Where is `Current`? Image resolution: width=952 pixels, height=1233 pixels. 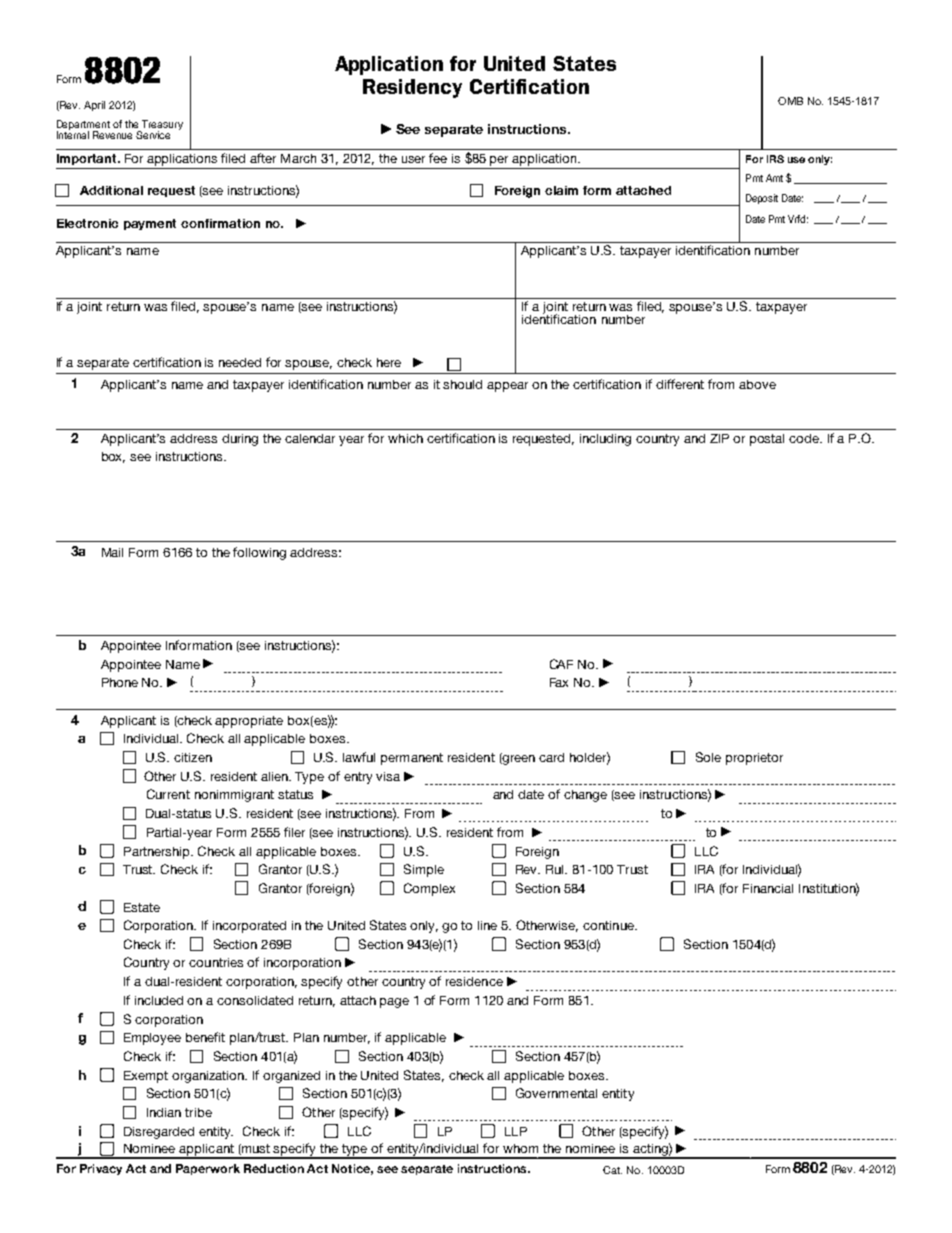 Current is located at coordinates (168, 794).
